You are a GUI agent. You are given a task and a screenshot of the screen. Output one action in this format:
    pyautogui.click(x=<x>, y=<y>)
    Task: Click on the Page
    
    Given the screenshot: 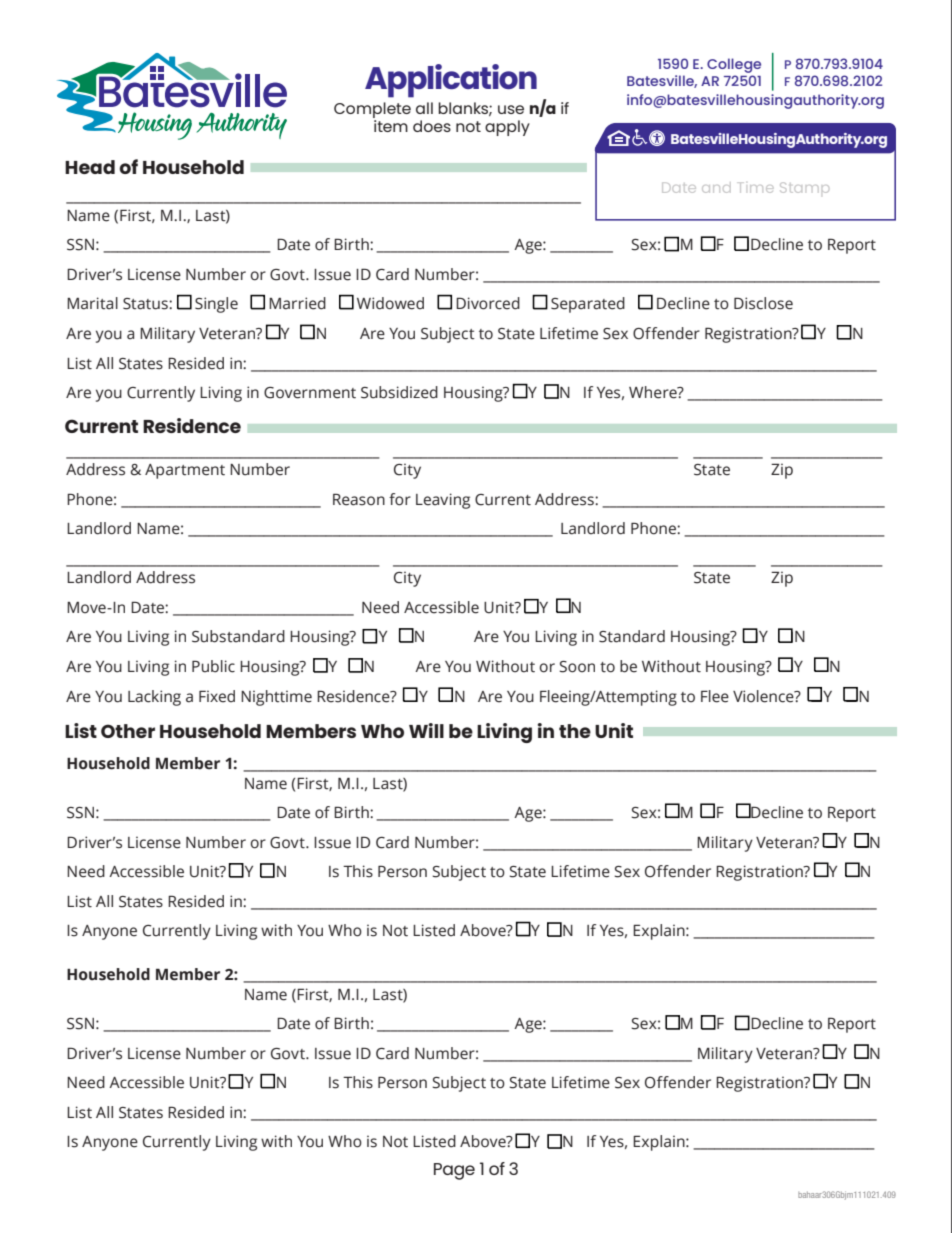 What is the action you would take?
    pyautogui.click(x=454, y=1171)
